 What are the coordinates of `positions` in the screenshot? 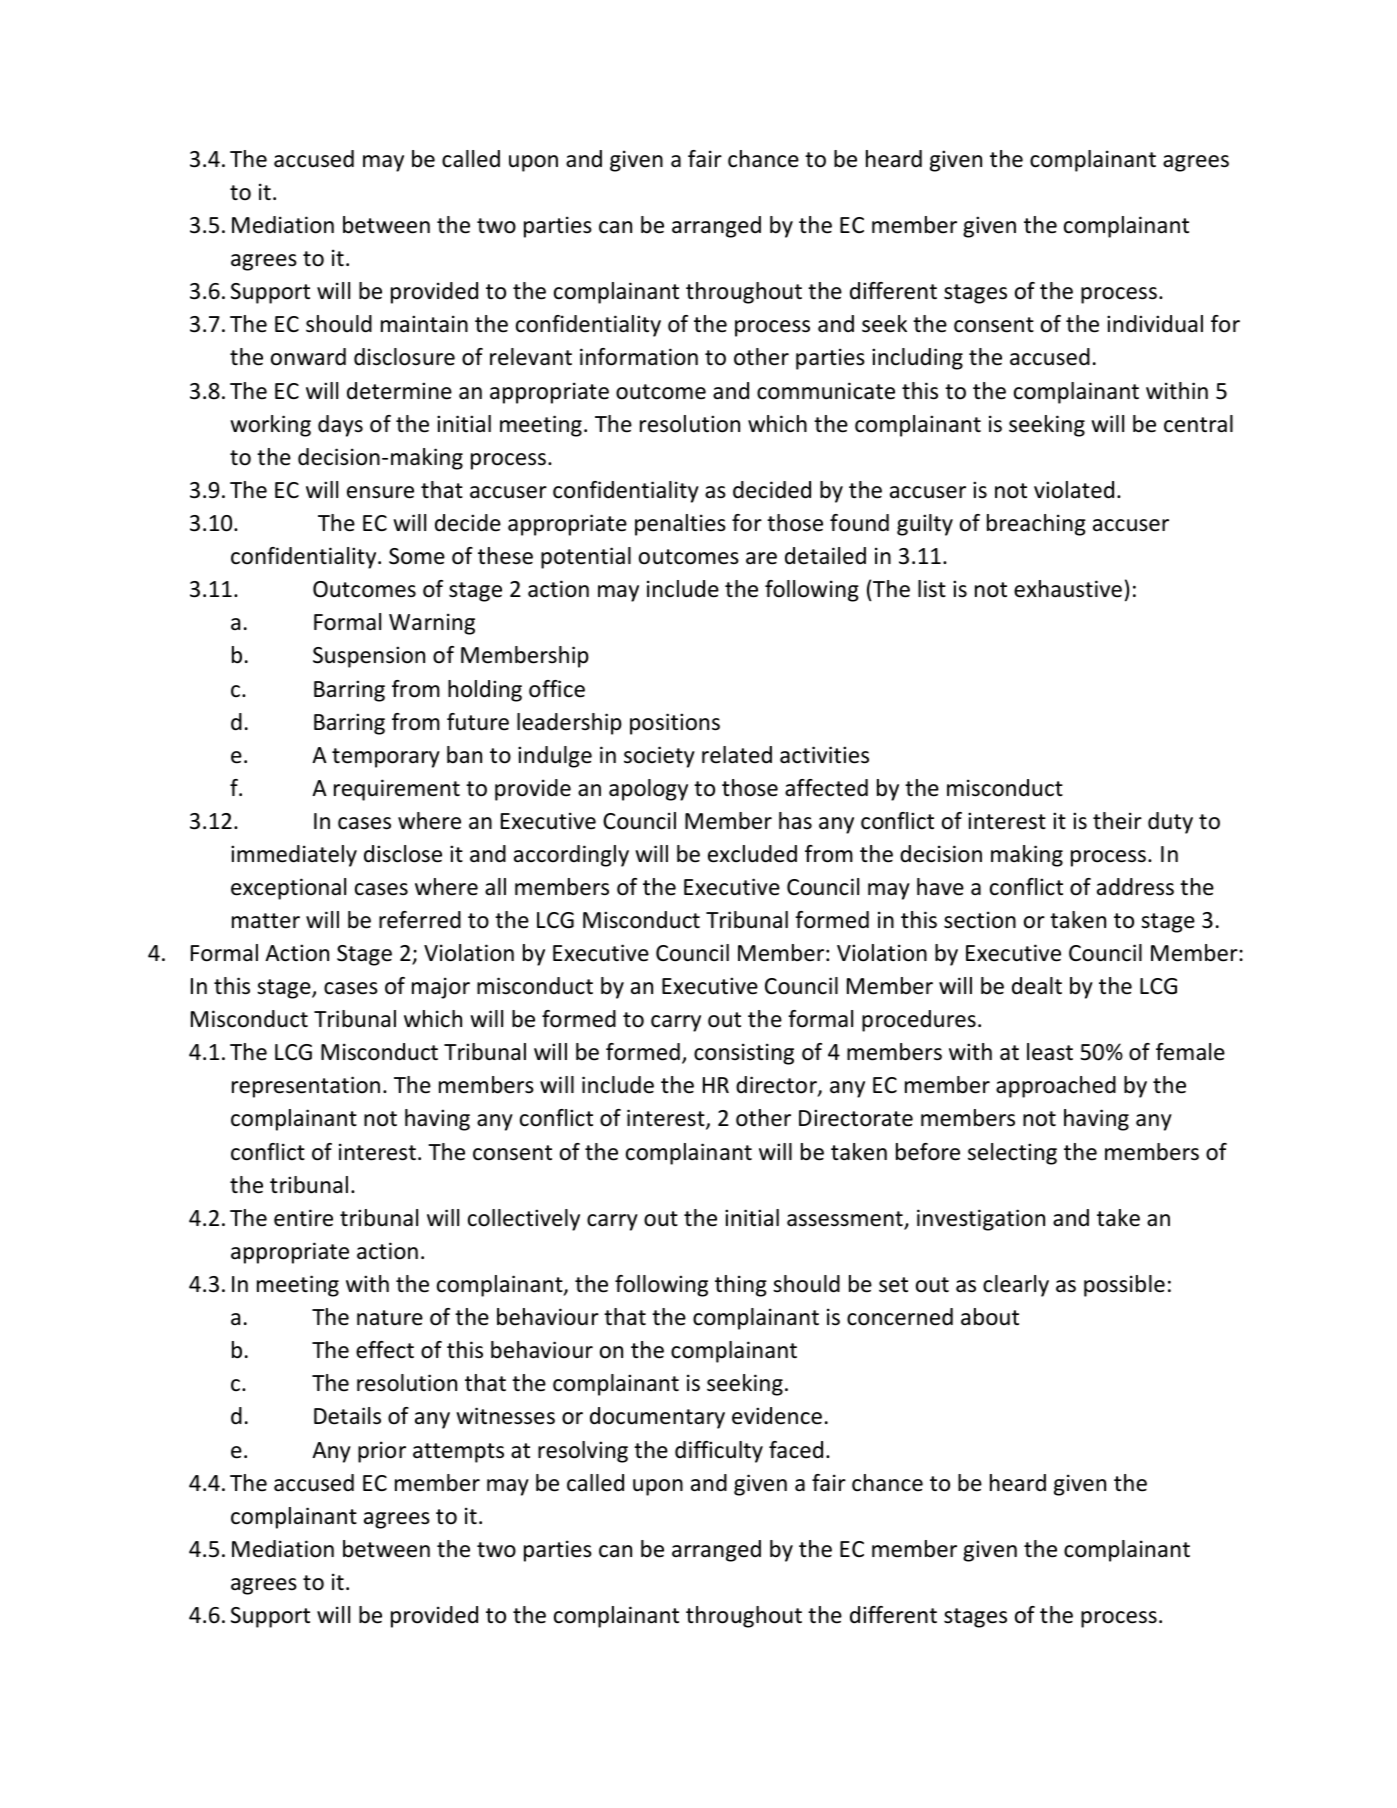 It's located at (675, 724).
